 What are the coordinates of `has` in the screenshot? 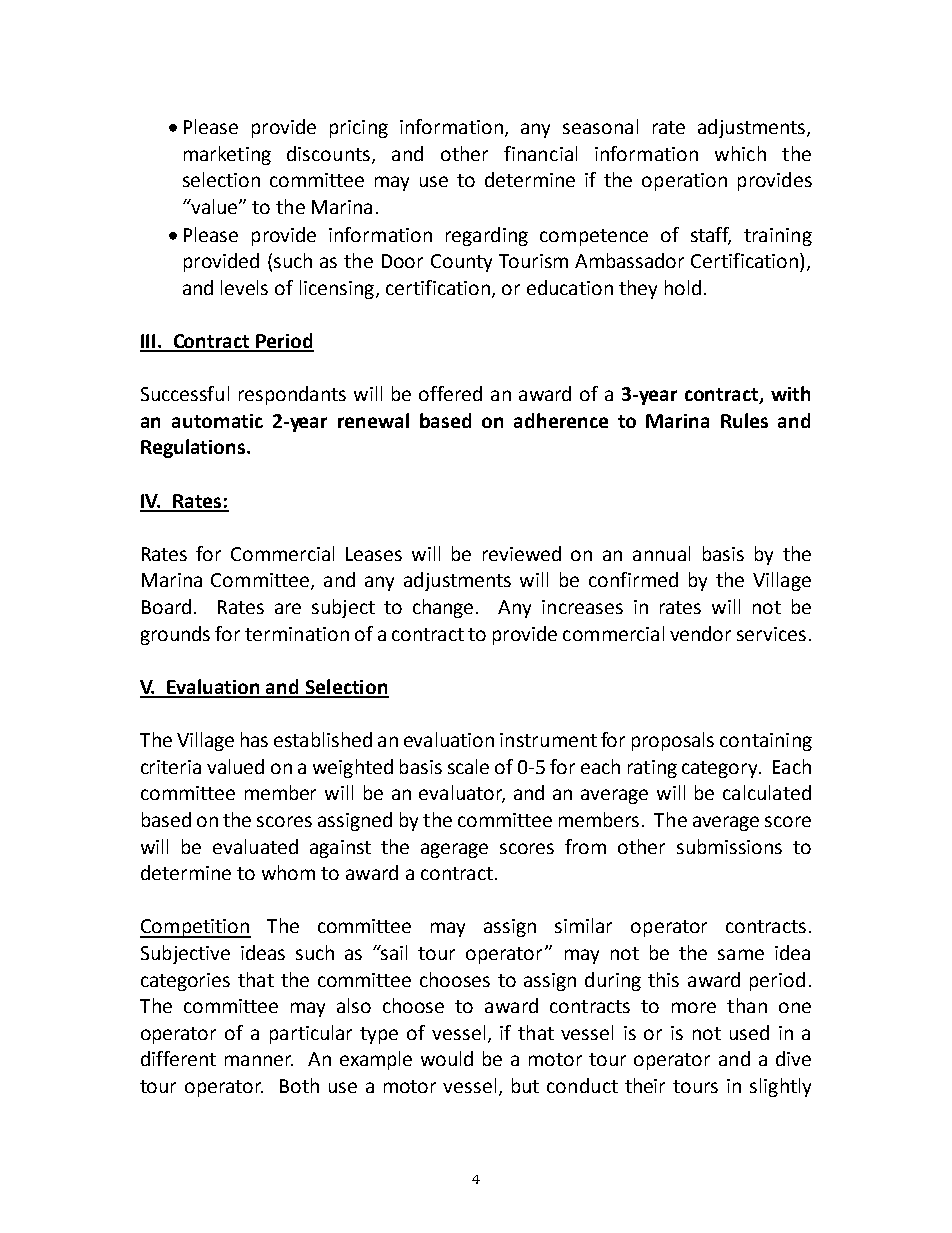 It's located at (254, 739).
